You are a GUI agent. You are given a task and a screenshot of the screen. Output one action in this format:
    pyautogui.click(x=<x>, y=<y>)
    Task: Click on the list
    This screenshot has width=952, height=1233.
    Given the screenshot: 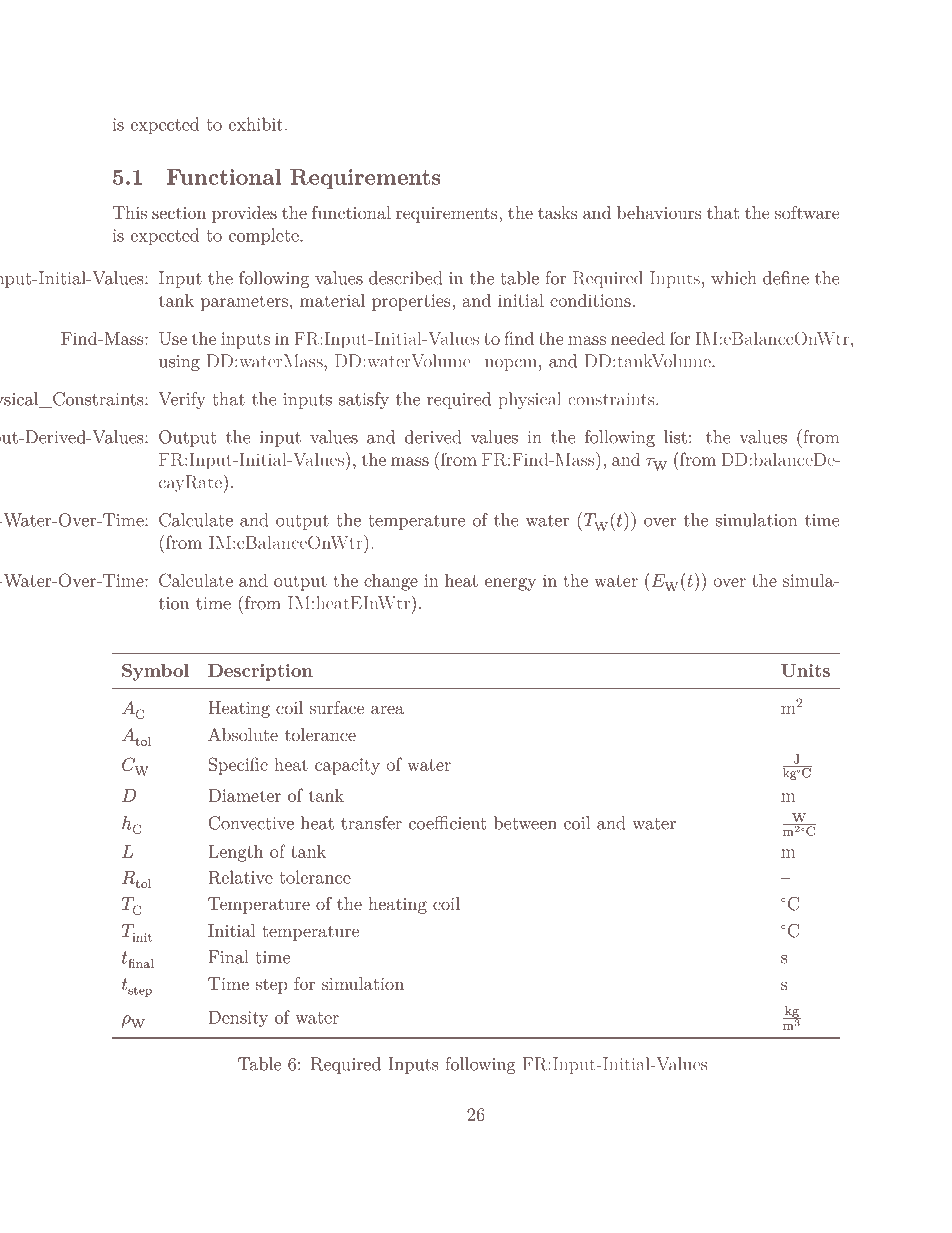 What is the action you would take?
    pyautogui.click(x=675, y=437)
